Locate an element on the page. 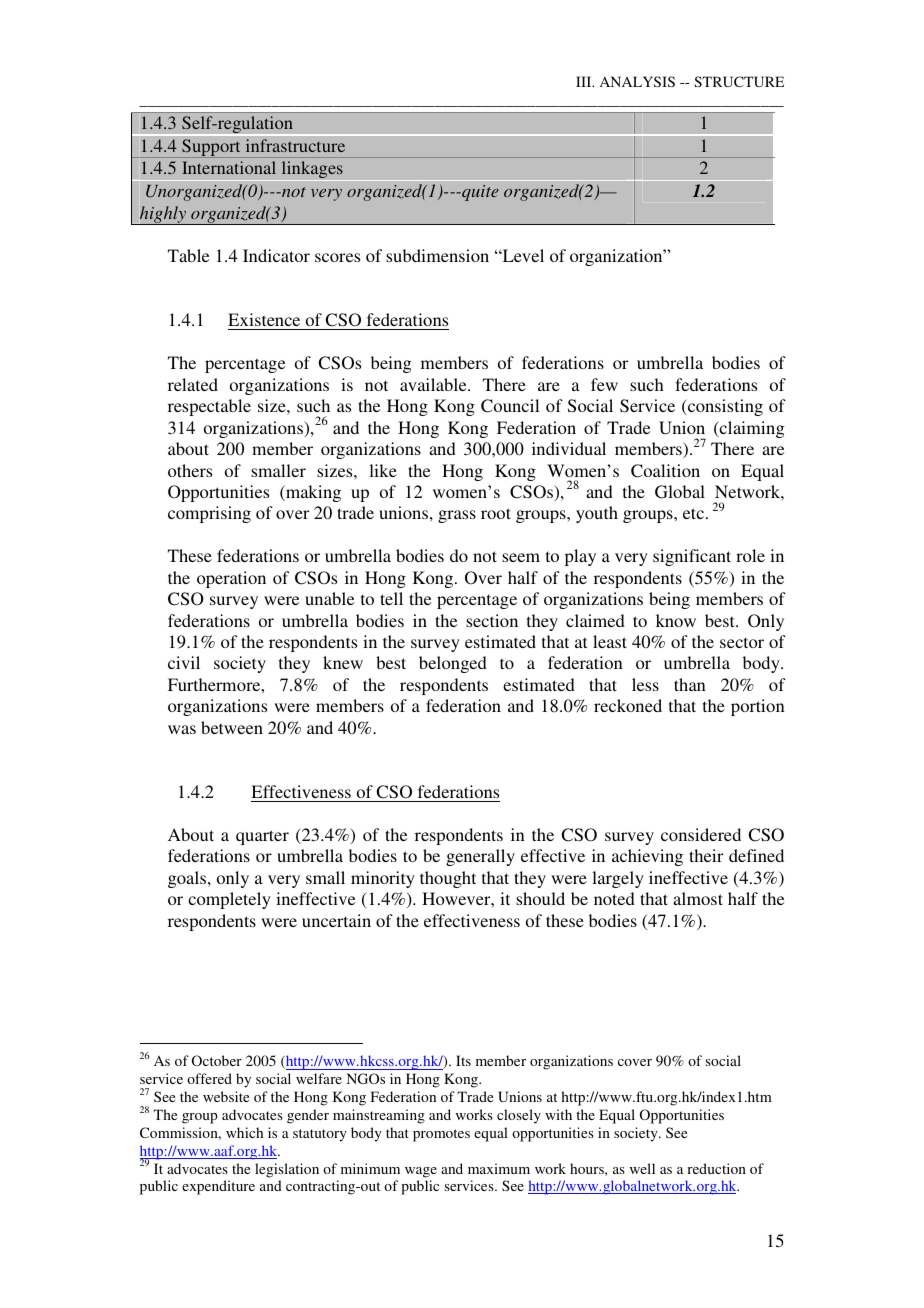 This page has width=924, height=1308. grass is located at coordinates (457, 516).
